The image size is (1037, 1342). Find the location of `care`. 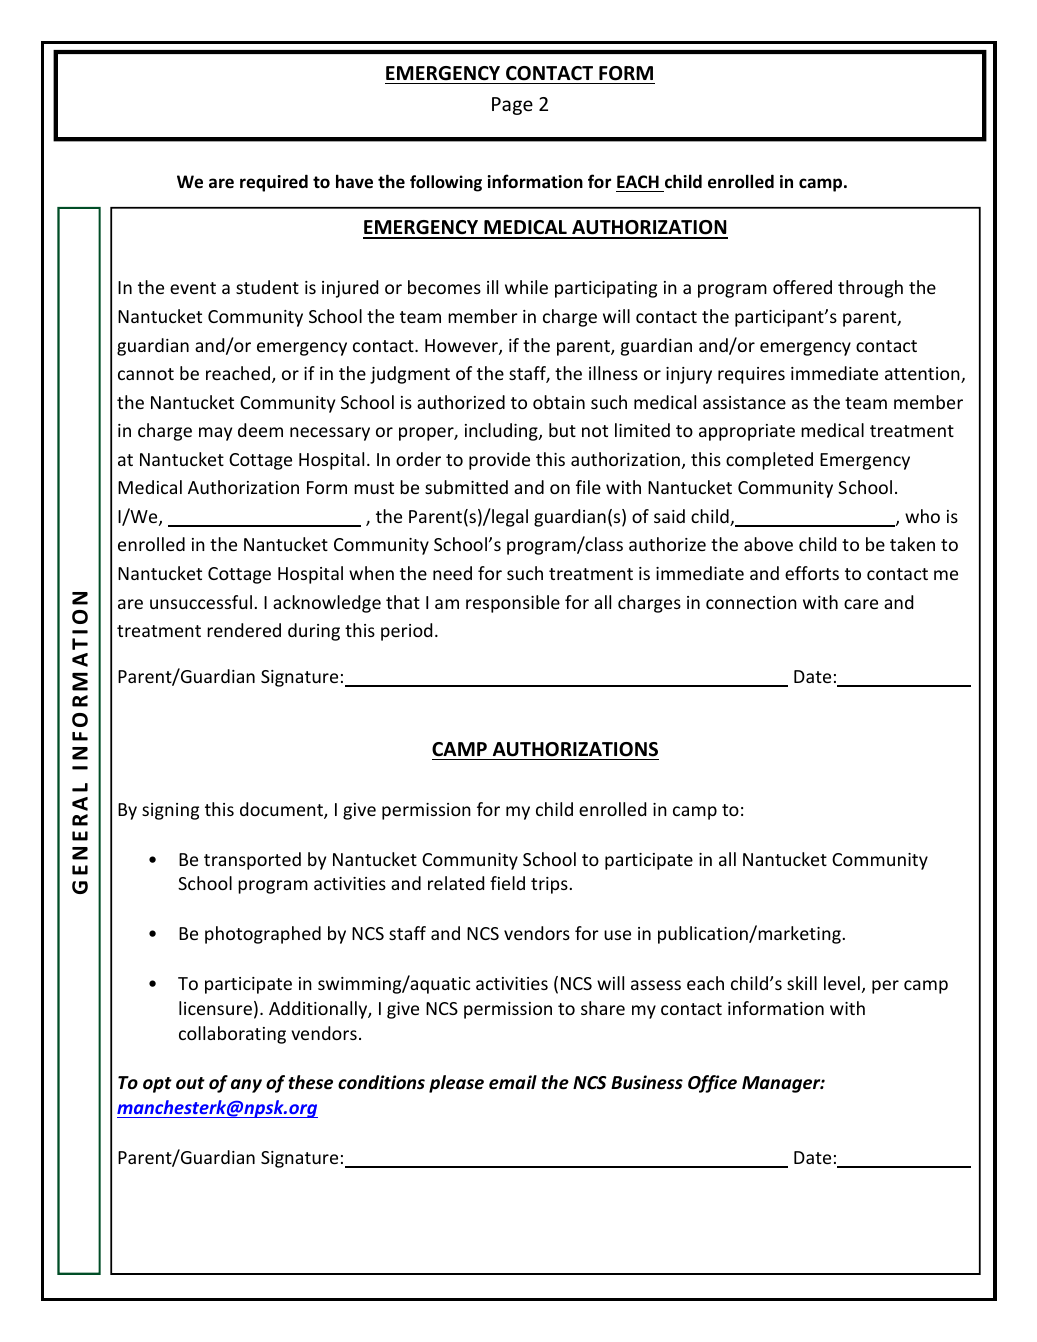

care is located at coordinates (861, 604).
